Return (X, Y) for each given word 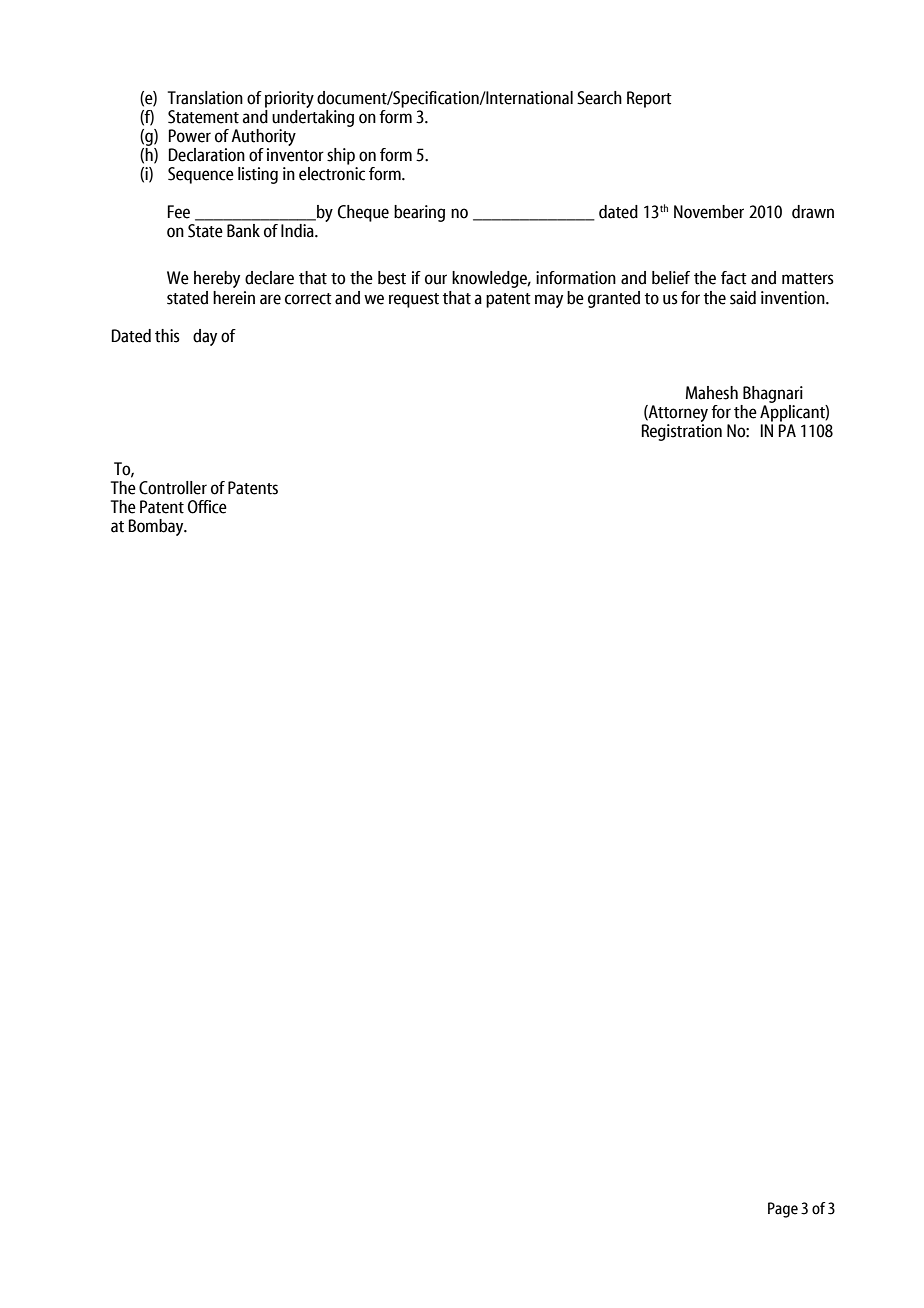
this (167, 336)
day (205, 337)
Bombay (157, 527)
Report (649, 99)
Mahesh (712, 393)
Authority (263, 137)
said (743, 298)
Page (783, 1210)
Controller (173, 488)
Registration (681, 431)
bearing (419, 213)
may (549, 301)
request (414, 300)
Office (207, 507)
